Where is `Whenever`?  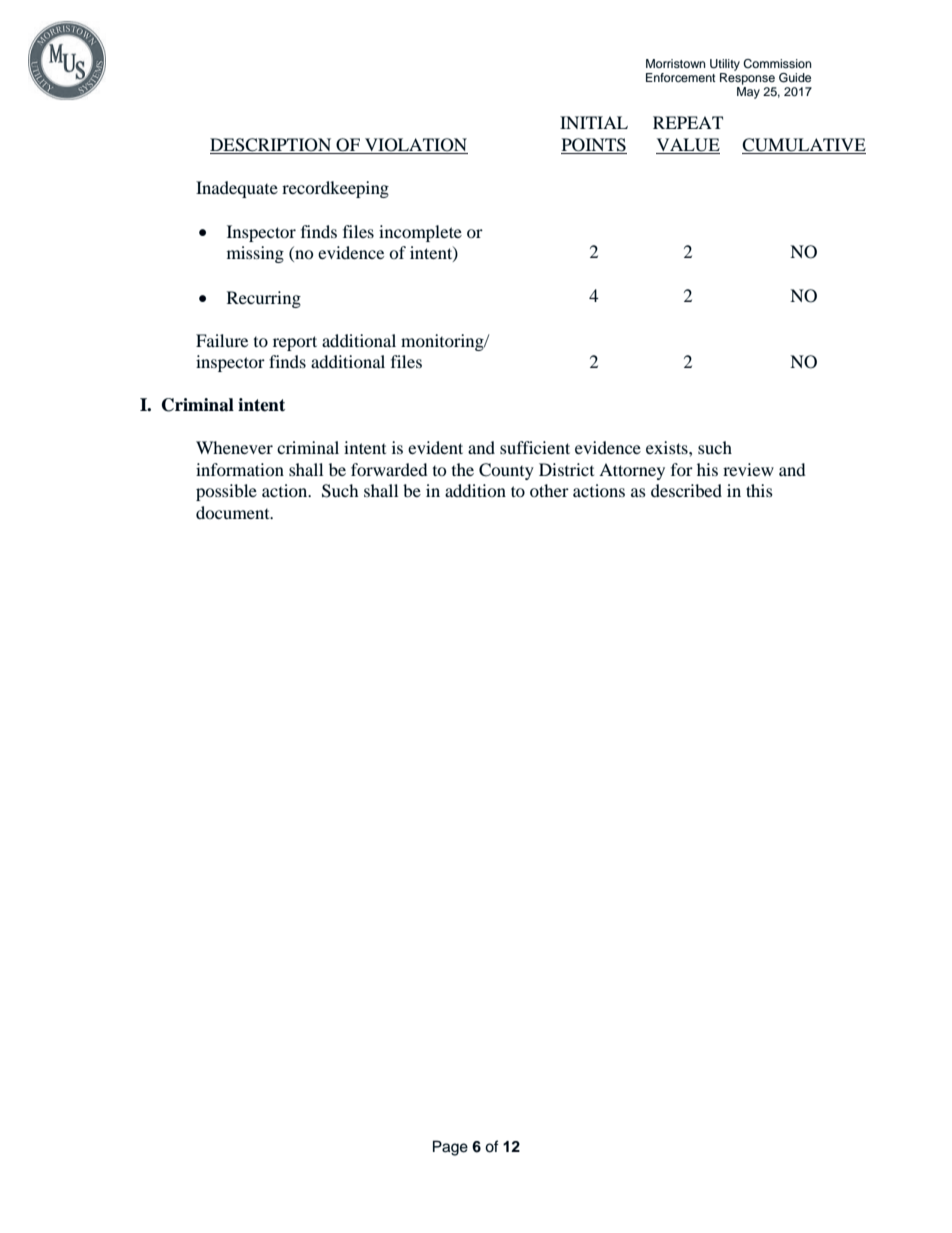
Whenever is located at coordinates (234, 447).
